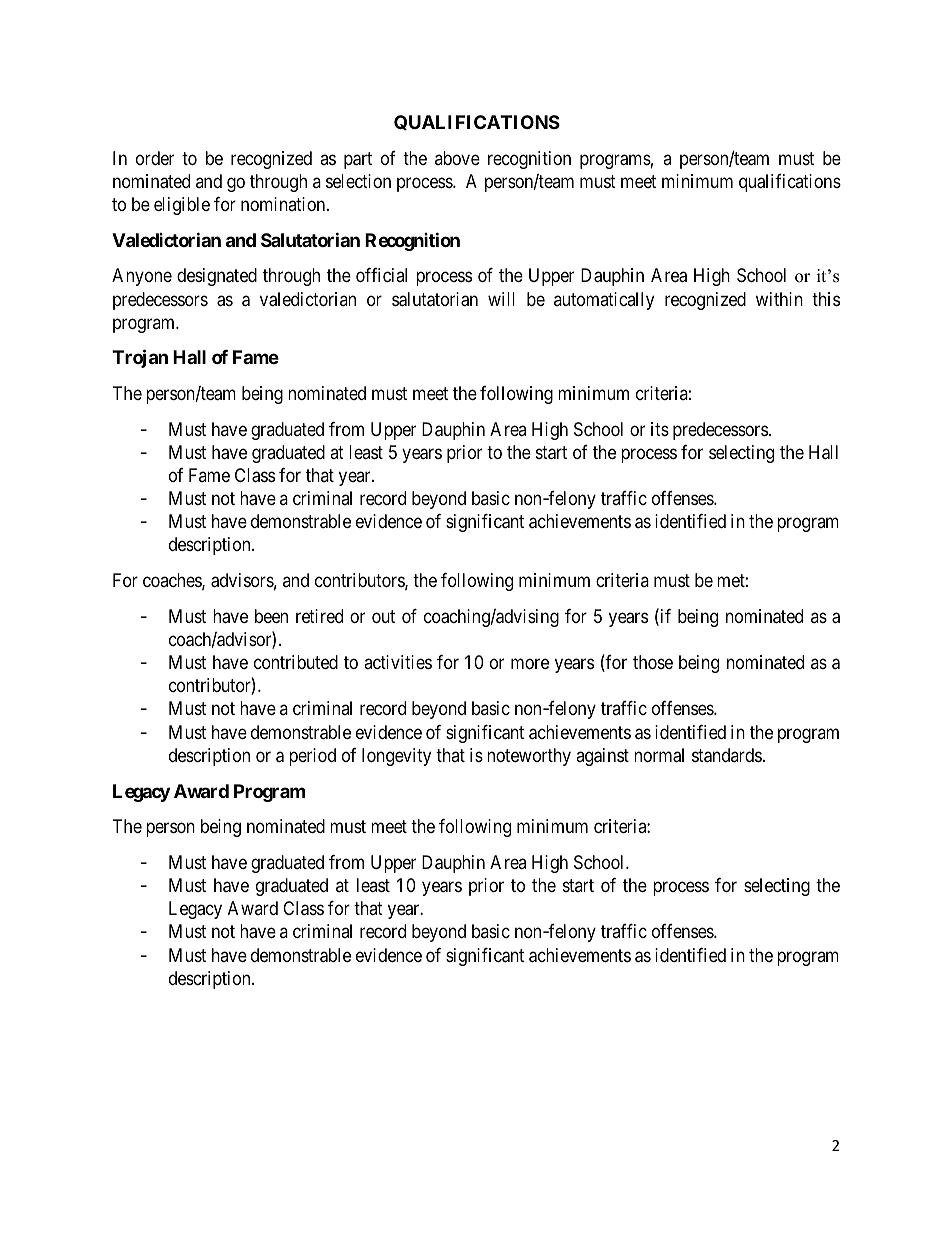 Image resolution: width=952 pixels, height=1233 pixels. Describe the element at coordinates (529, 757) in the screenshot. I see `noteworthy` at that location.
